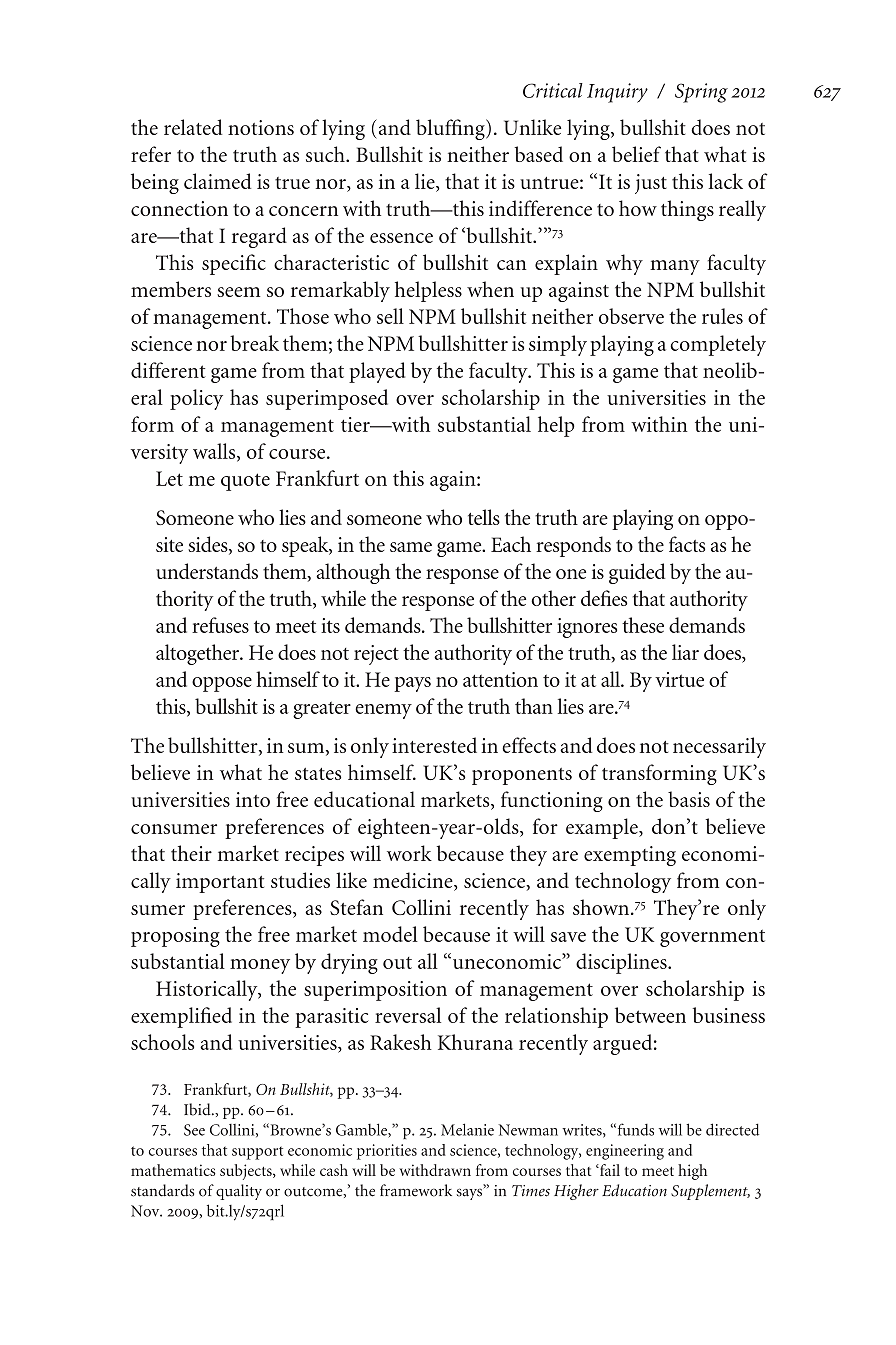  Describe the element at coordinates (467, 1129) in the screenshot. I see `Melanie` at that location.
